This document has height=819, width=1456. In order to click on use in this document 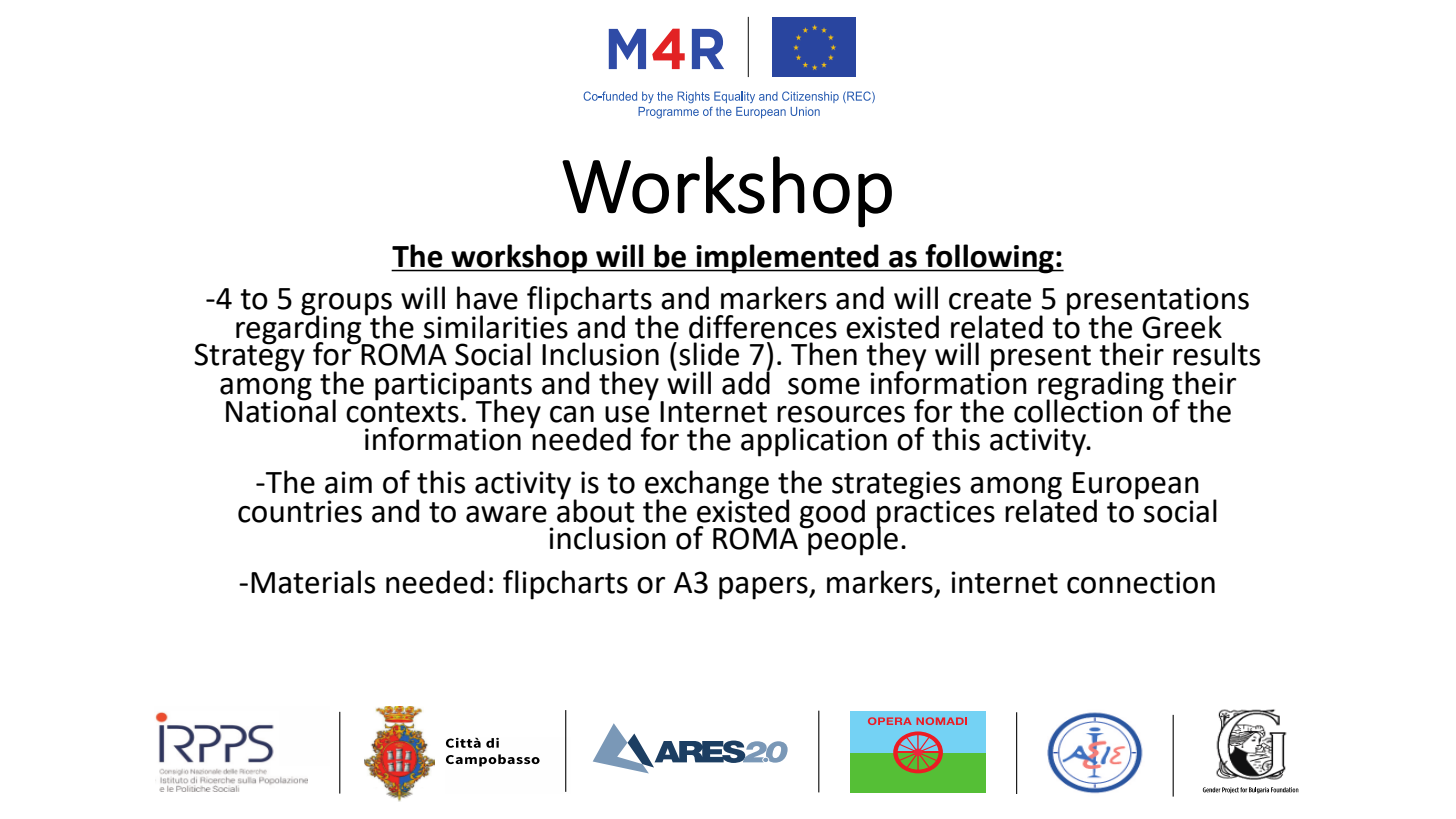, I will do `click(627, 414)`.
